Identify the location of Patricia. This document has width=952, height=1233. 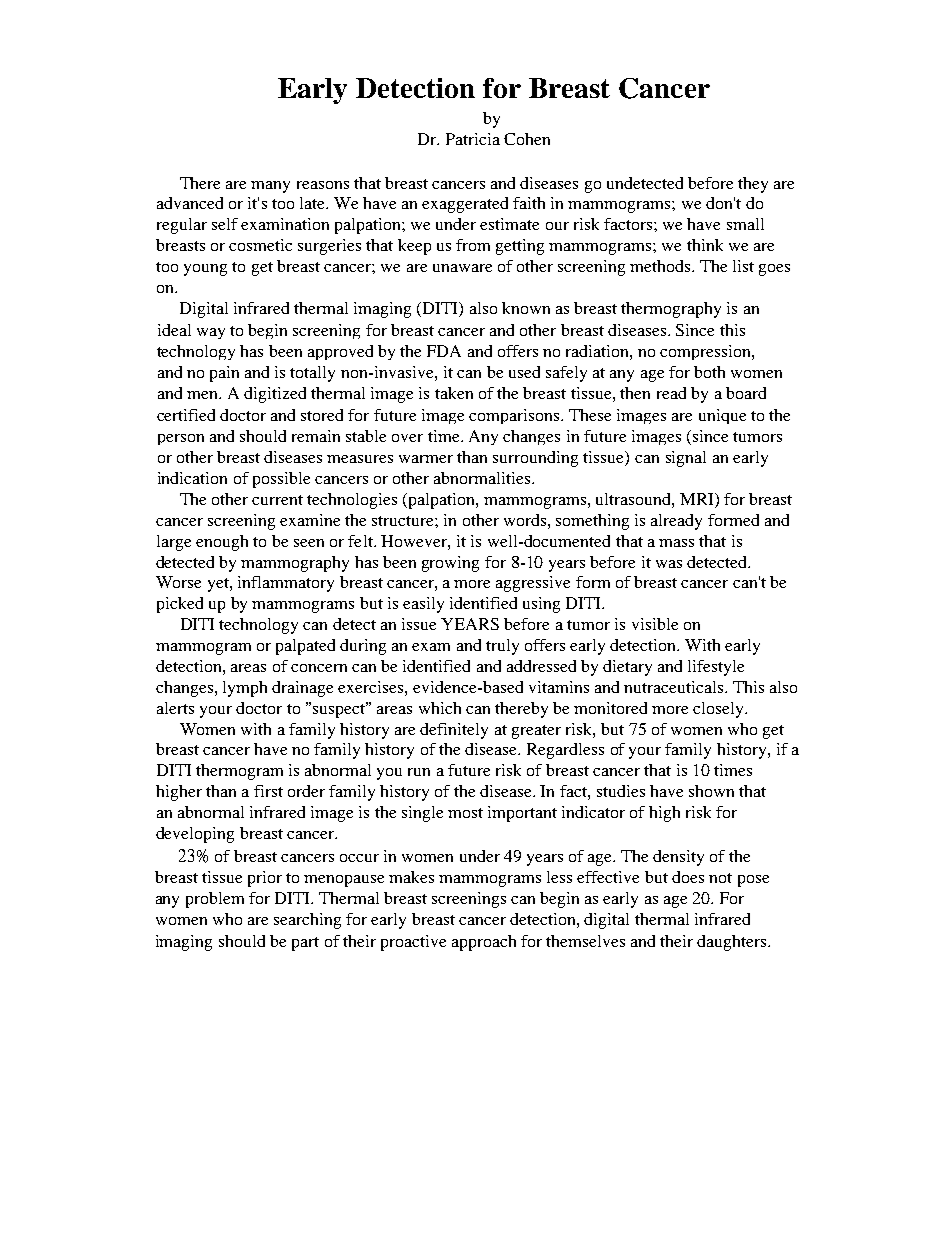
(473, 139).
